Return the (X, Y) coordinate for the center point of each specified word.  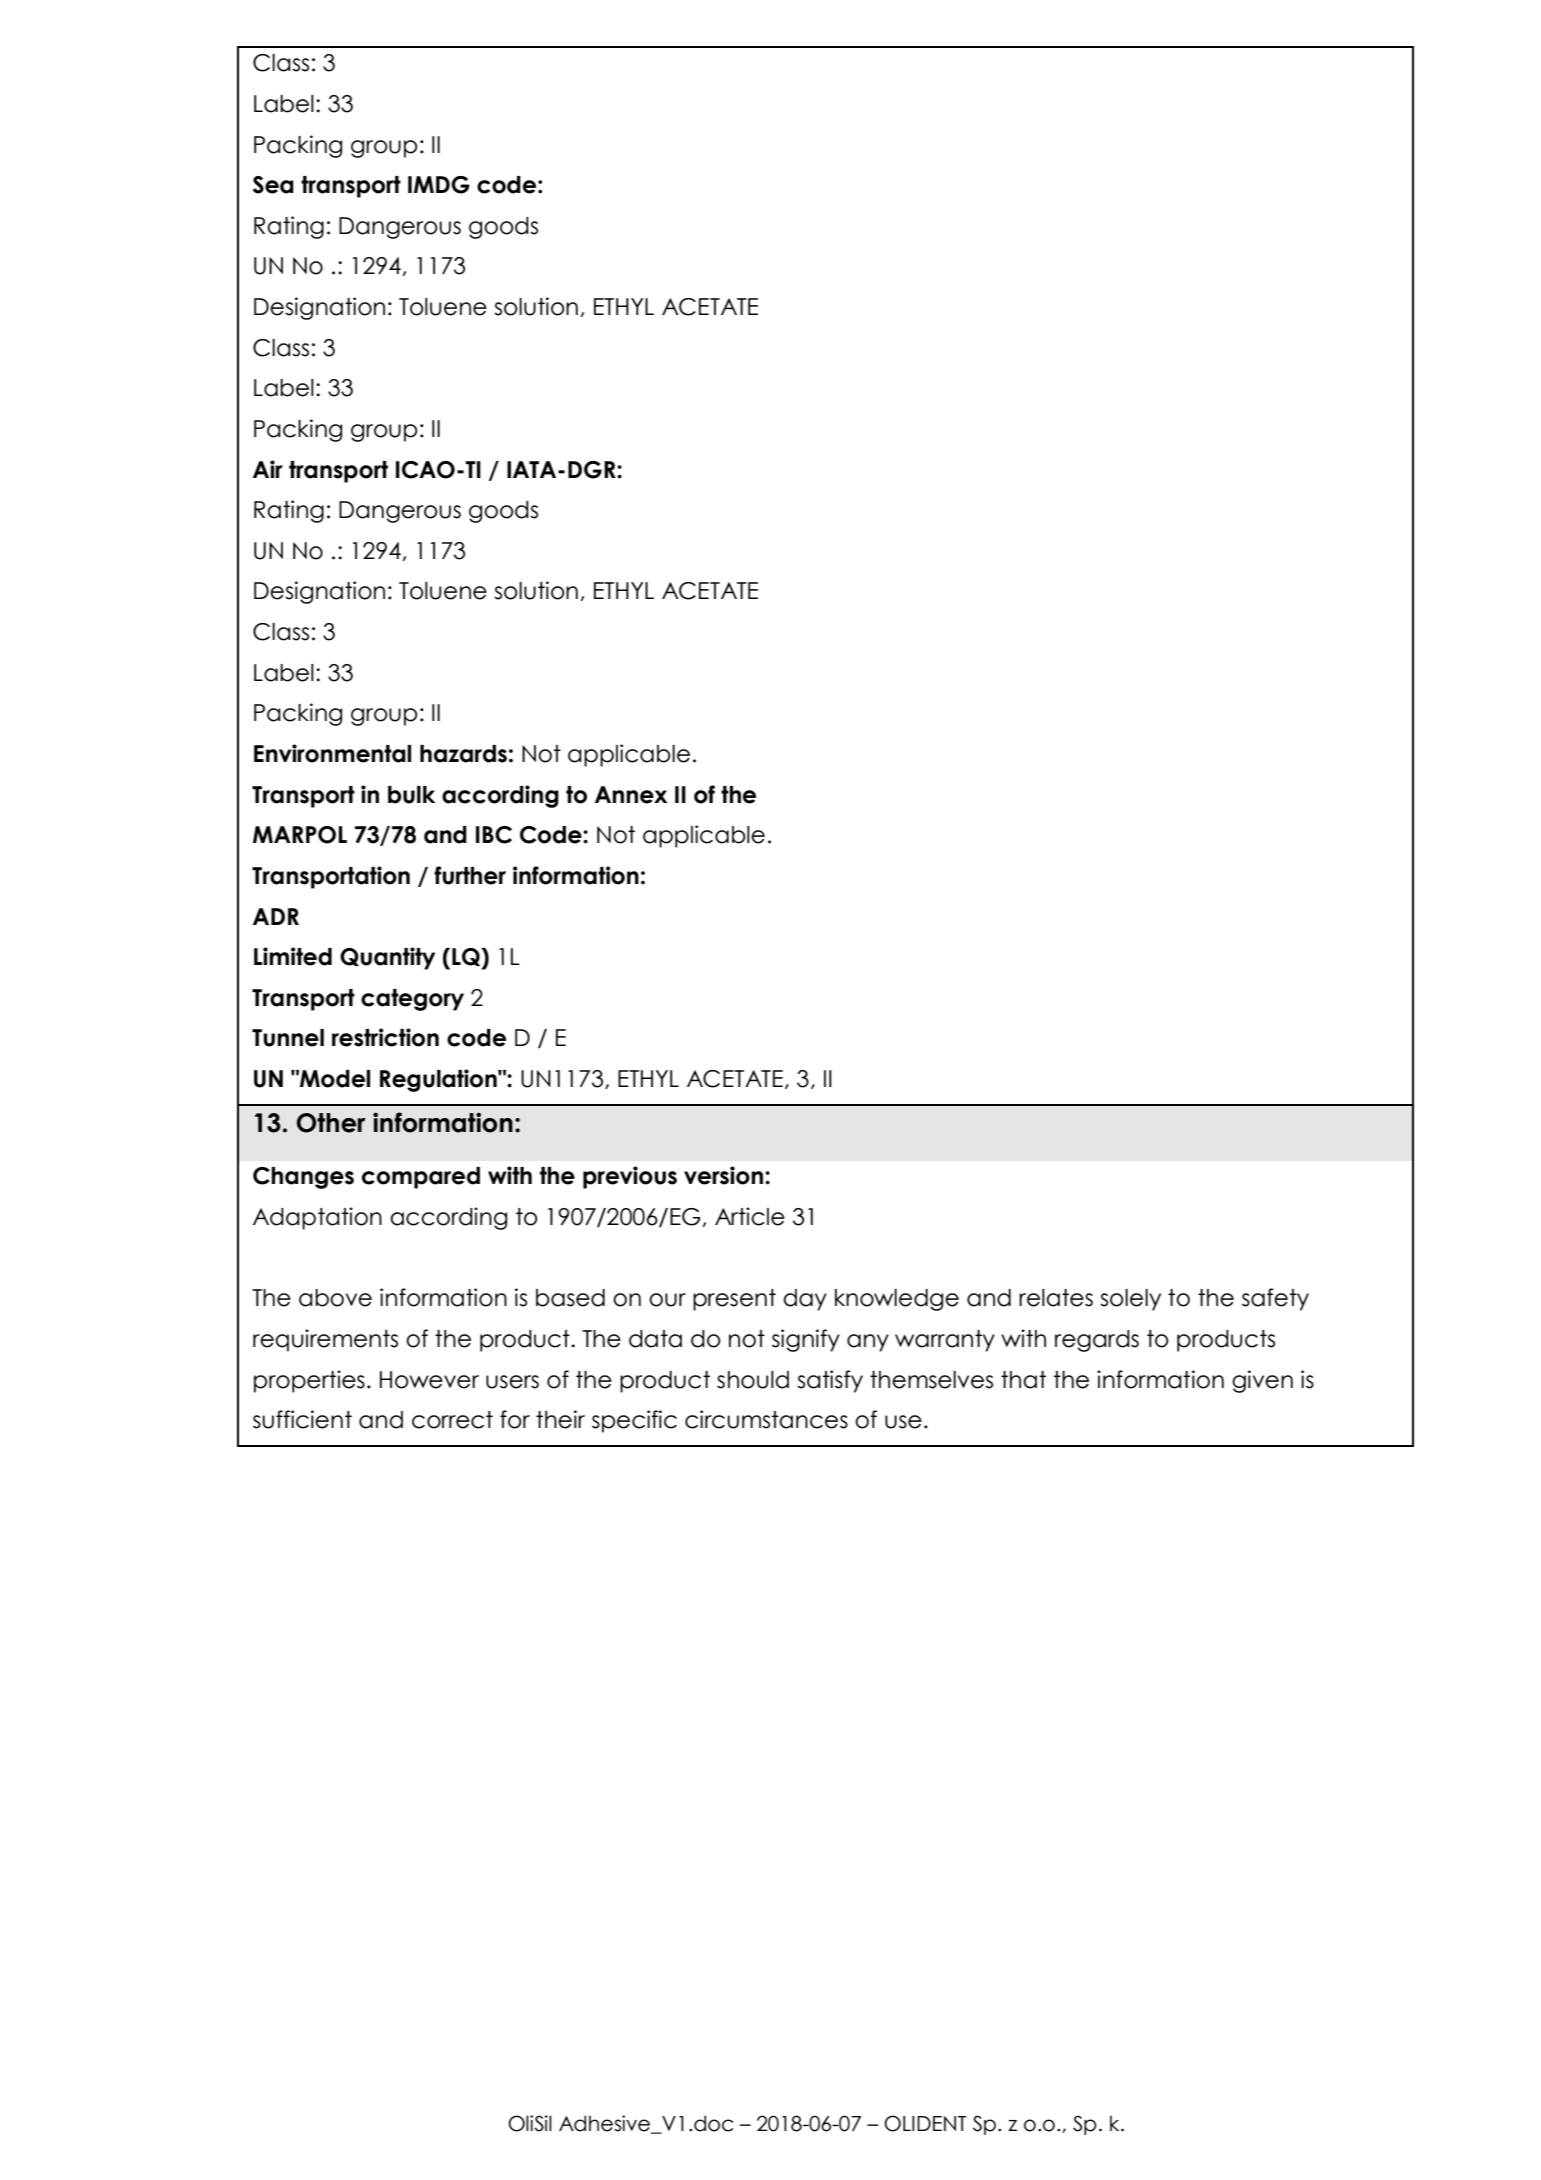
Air (268, 469)
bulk (411, 795)
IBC (494, 835)
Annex (631, 795)
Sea (273, 185)
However (429, 1380)
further (470, 875)
